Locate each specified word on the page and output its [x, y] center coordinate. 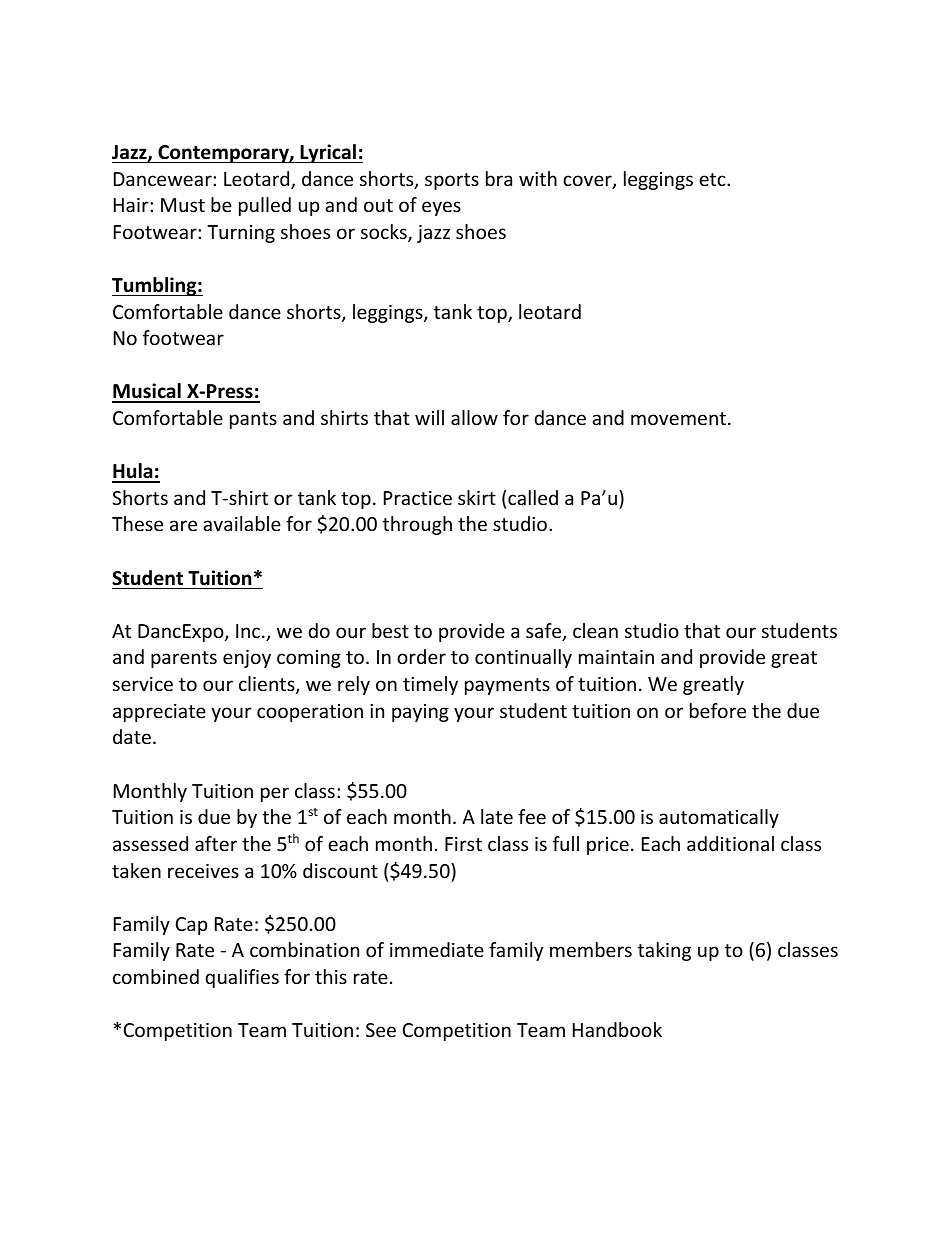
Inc [248, 631]
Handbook [617, 1029]
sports [452, 181]
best [390, 630]
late [497, 816]
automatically [719, 818]
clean [595, 630]
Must [183, 205]
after [216, 843]
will [429, 417]
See [381, 1030]
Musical [147, 392]
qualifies [242, 978]
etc [713, 179]
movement [678, 418]
